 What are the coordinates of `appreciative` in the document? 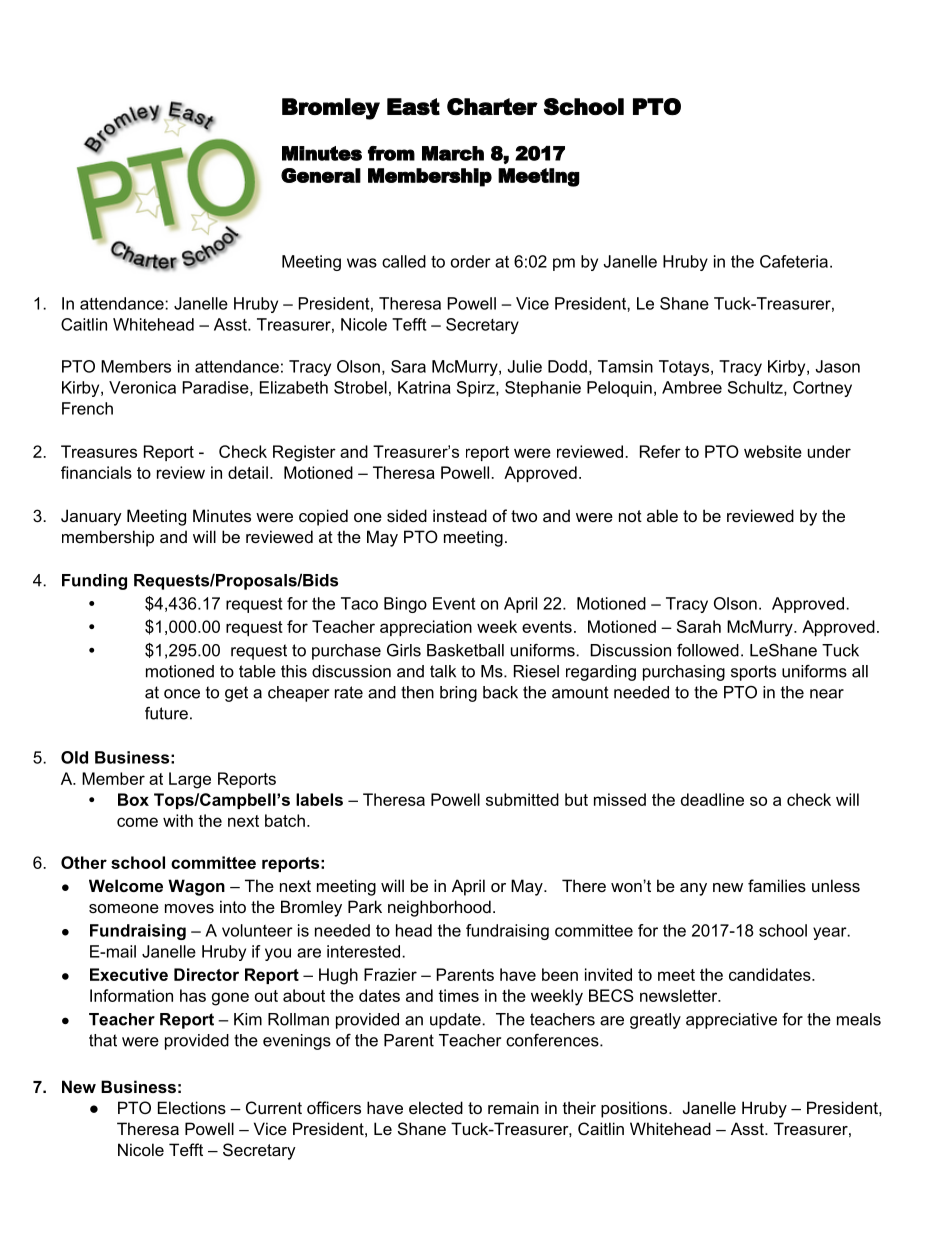 It's located at (731, 1021).
